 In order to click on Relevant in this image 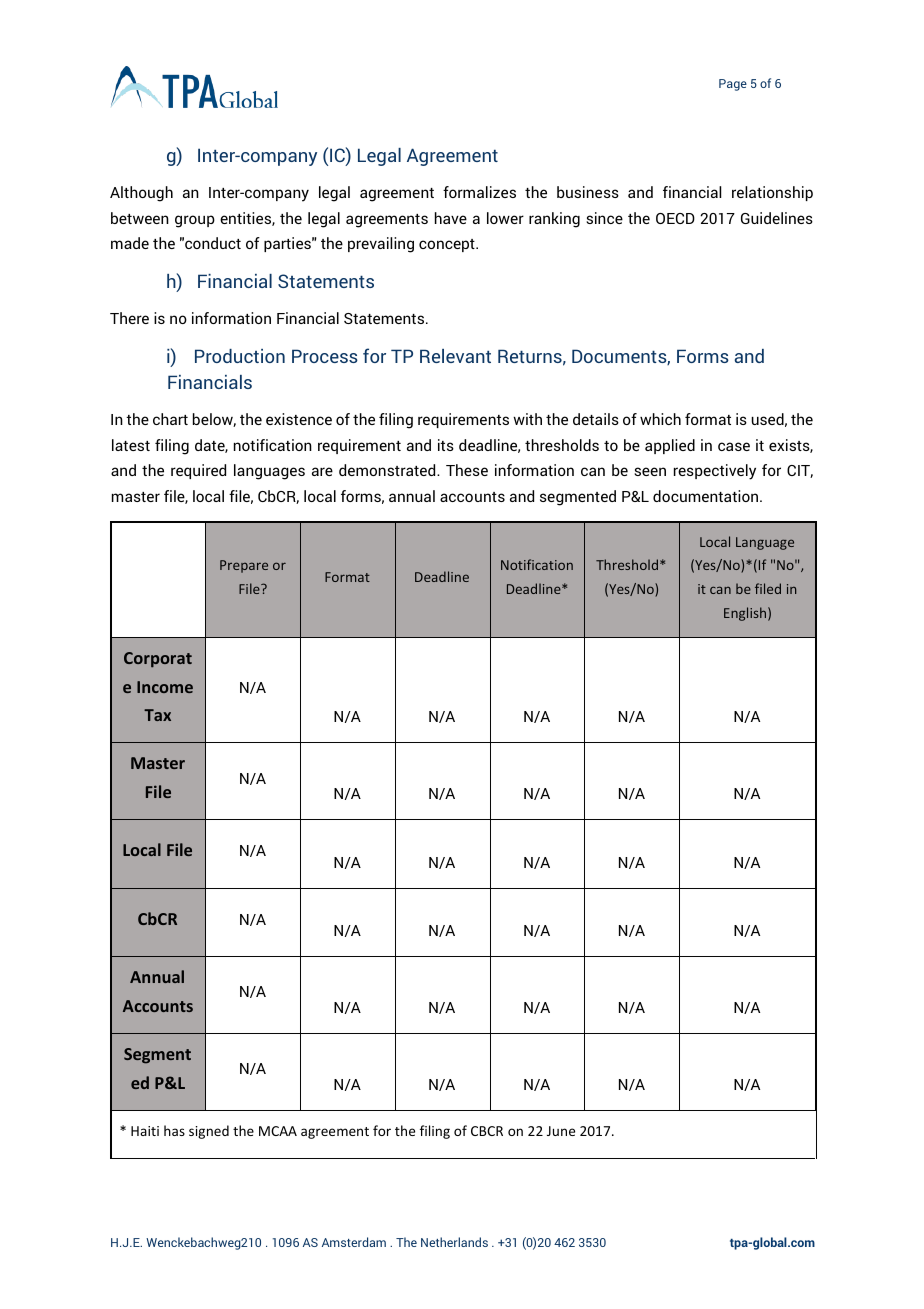, I will do `click(455, 356)`.
